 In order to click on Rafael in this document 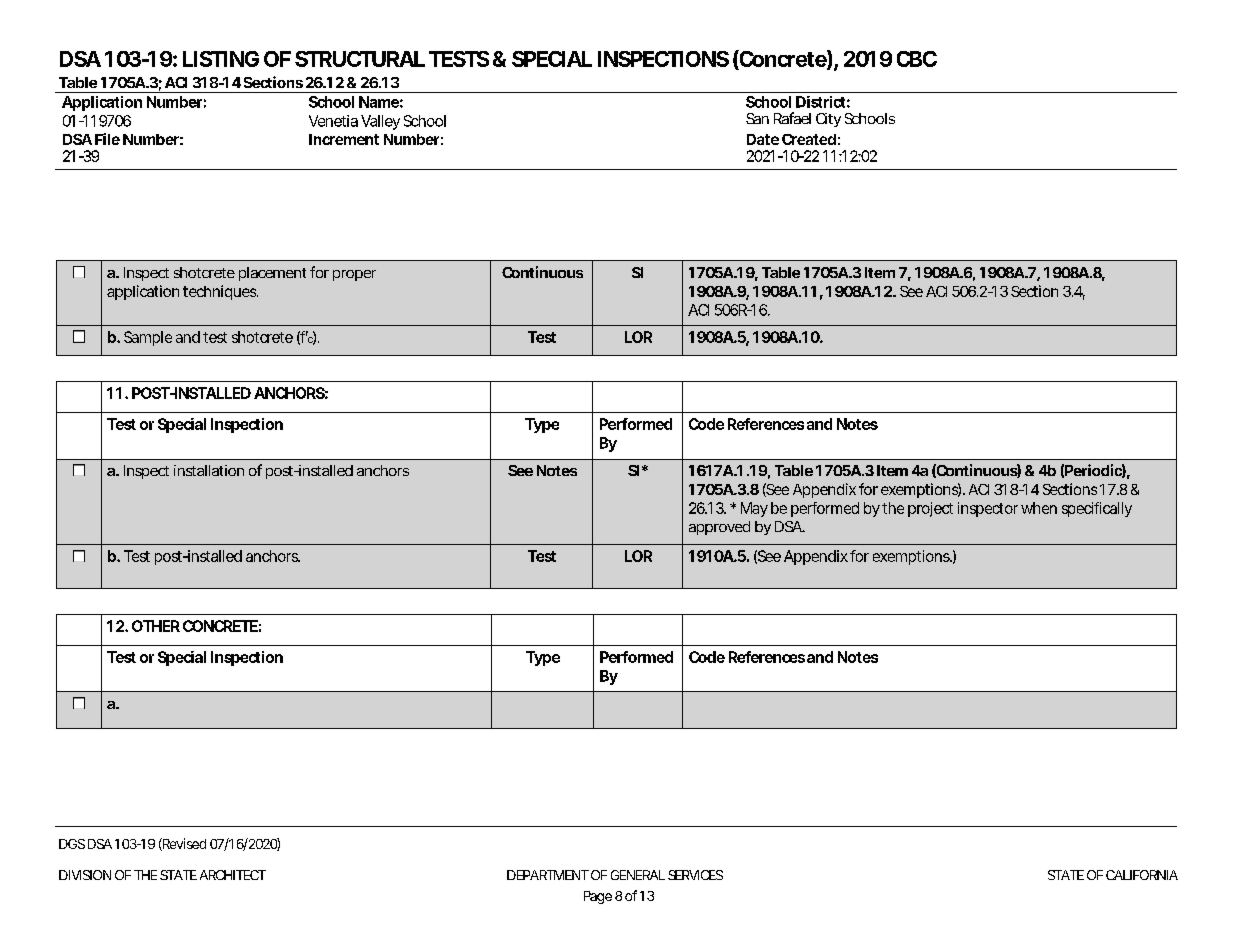, I will do `click(792, 118)`.
